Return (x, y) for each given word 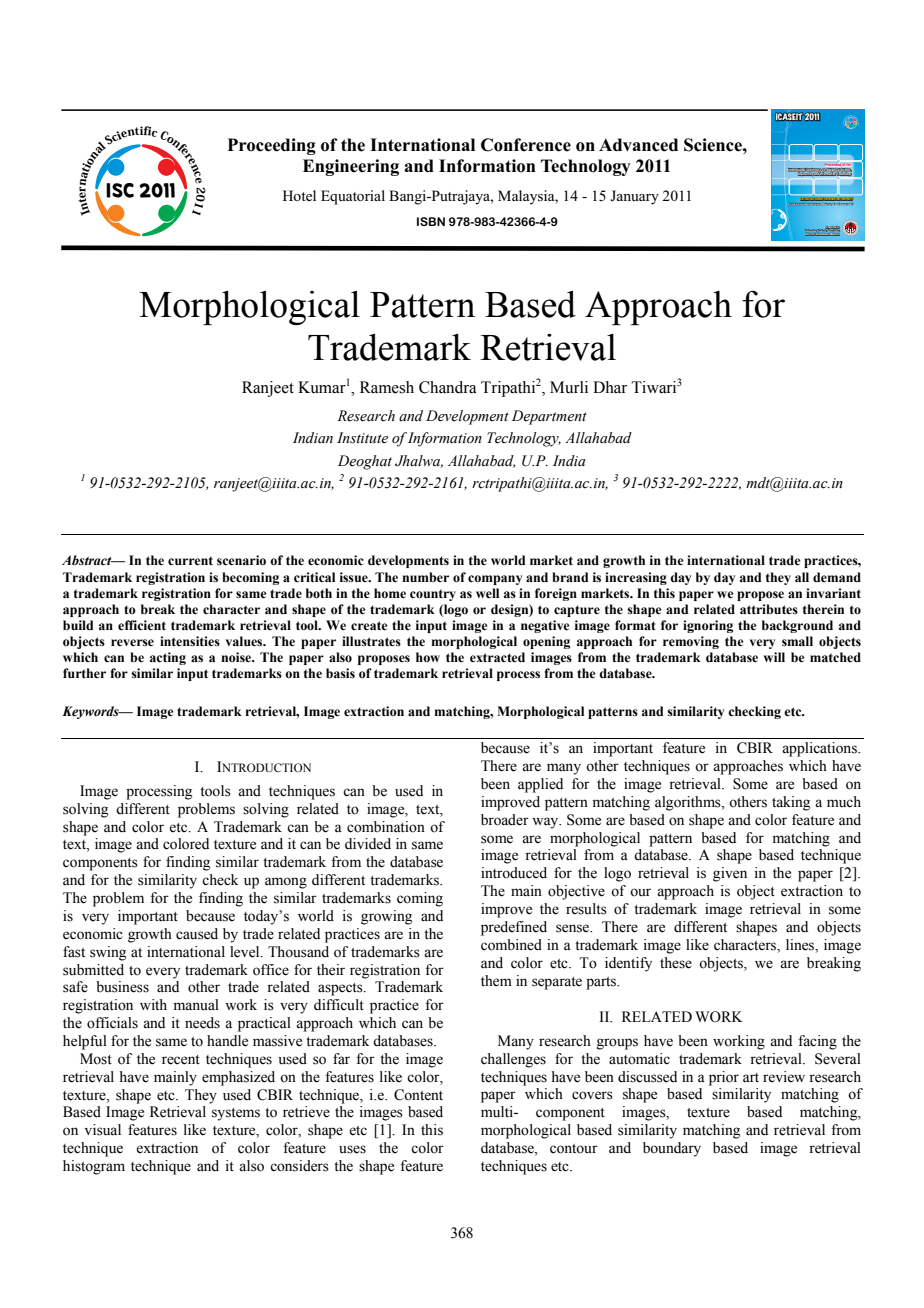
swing (108, 953)
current (190, 561)
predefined (514, 928)
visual (102, 1130)
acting (168, 658)
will (774, 657)
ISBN (431, 221)
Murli (569, 387)
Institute (362, 438)
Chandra (448, 387)
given (730, 874)
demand (837, 577)
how (428, 657)
